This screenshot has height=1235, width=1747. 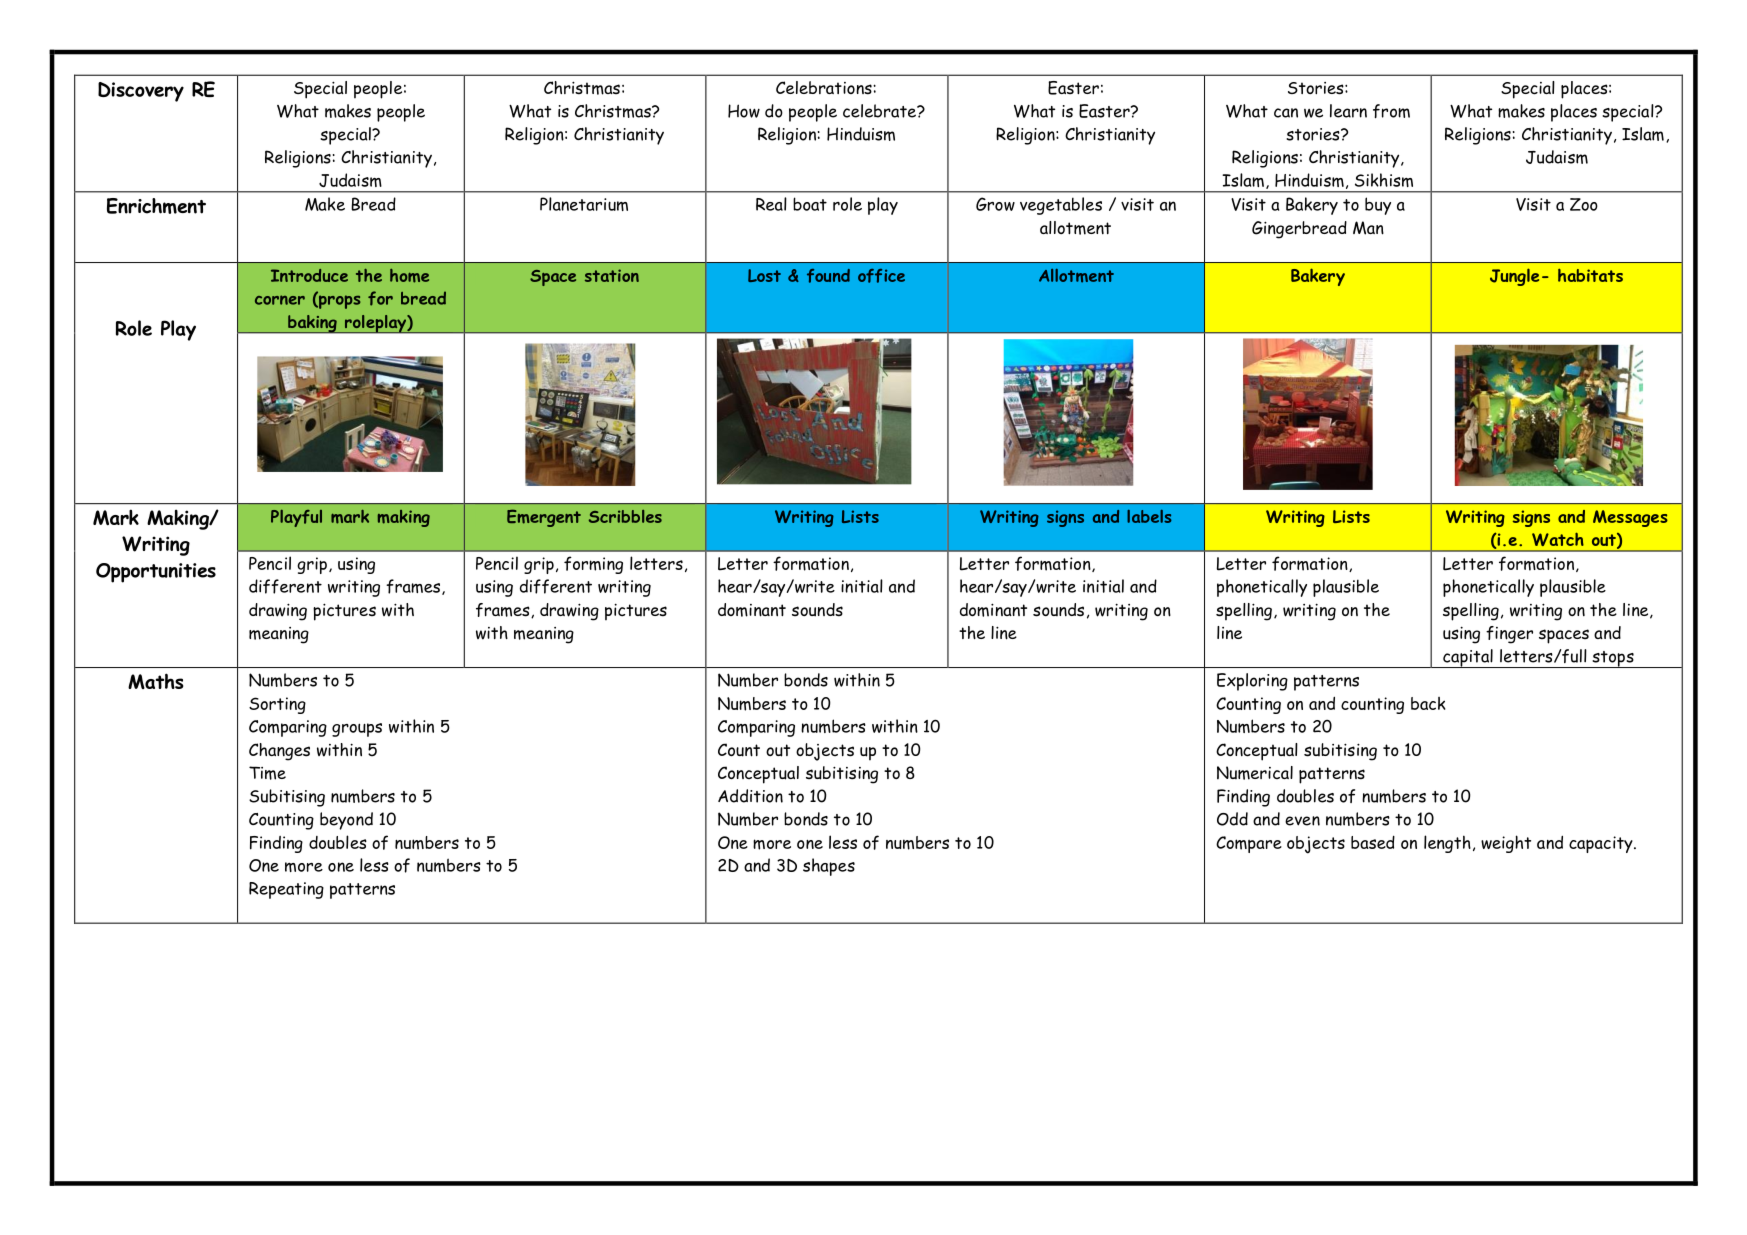 What do you see at coordinates (829, 867) in the screenshot?
I see `shapes` at bounding box center [829, 867].
